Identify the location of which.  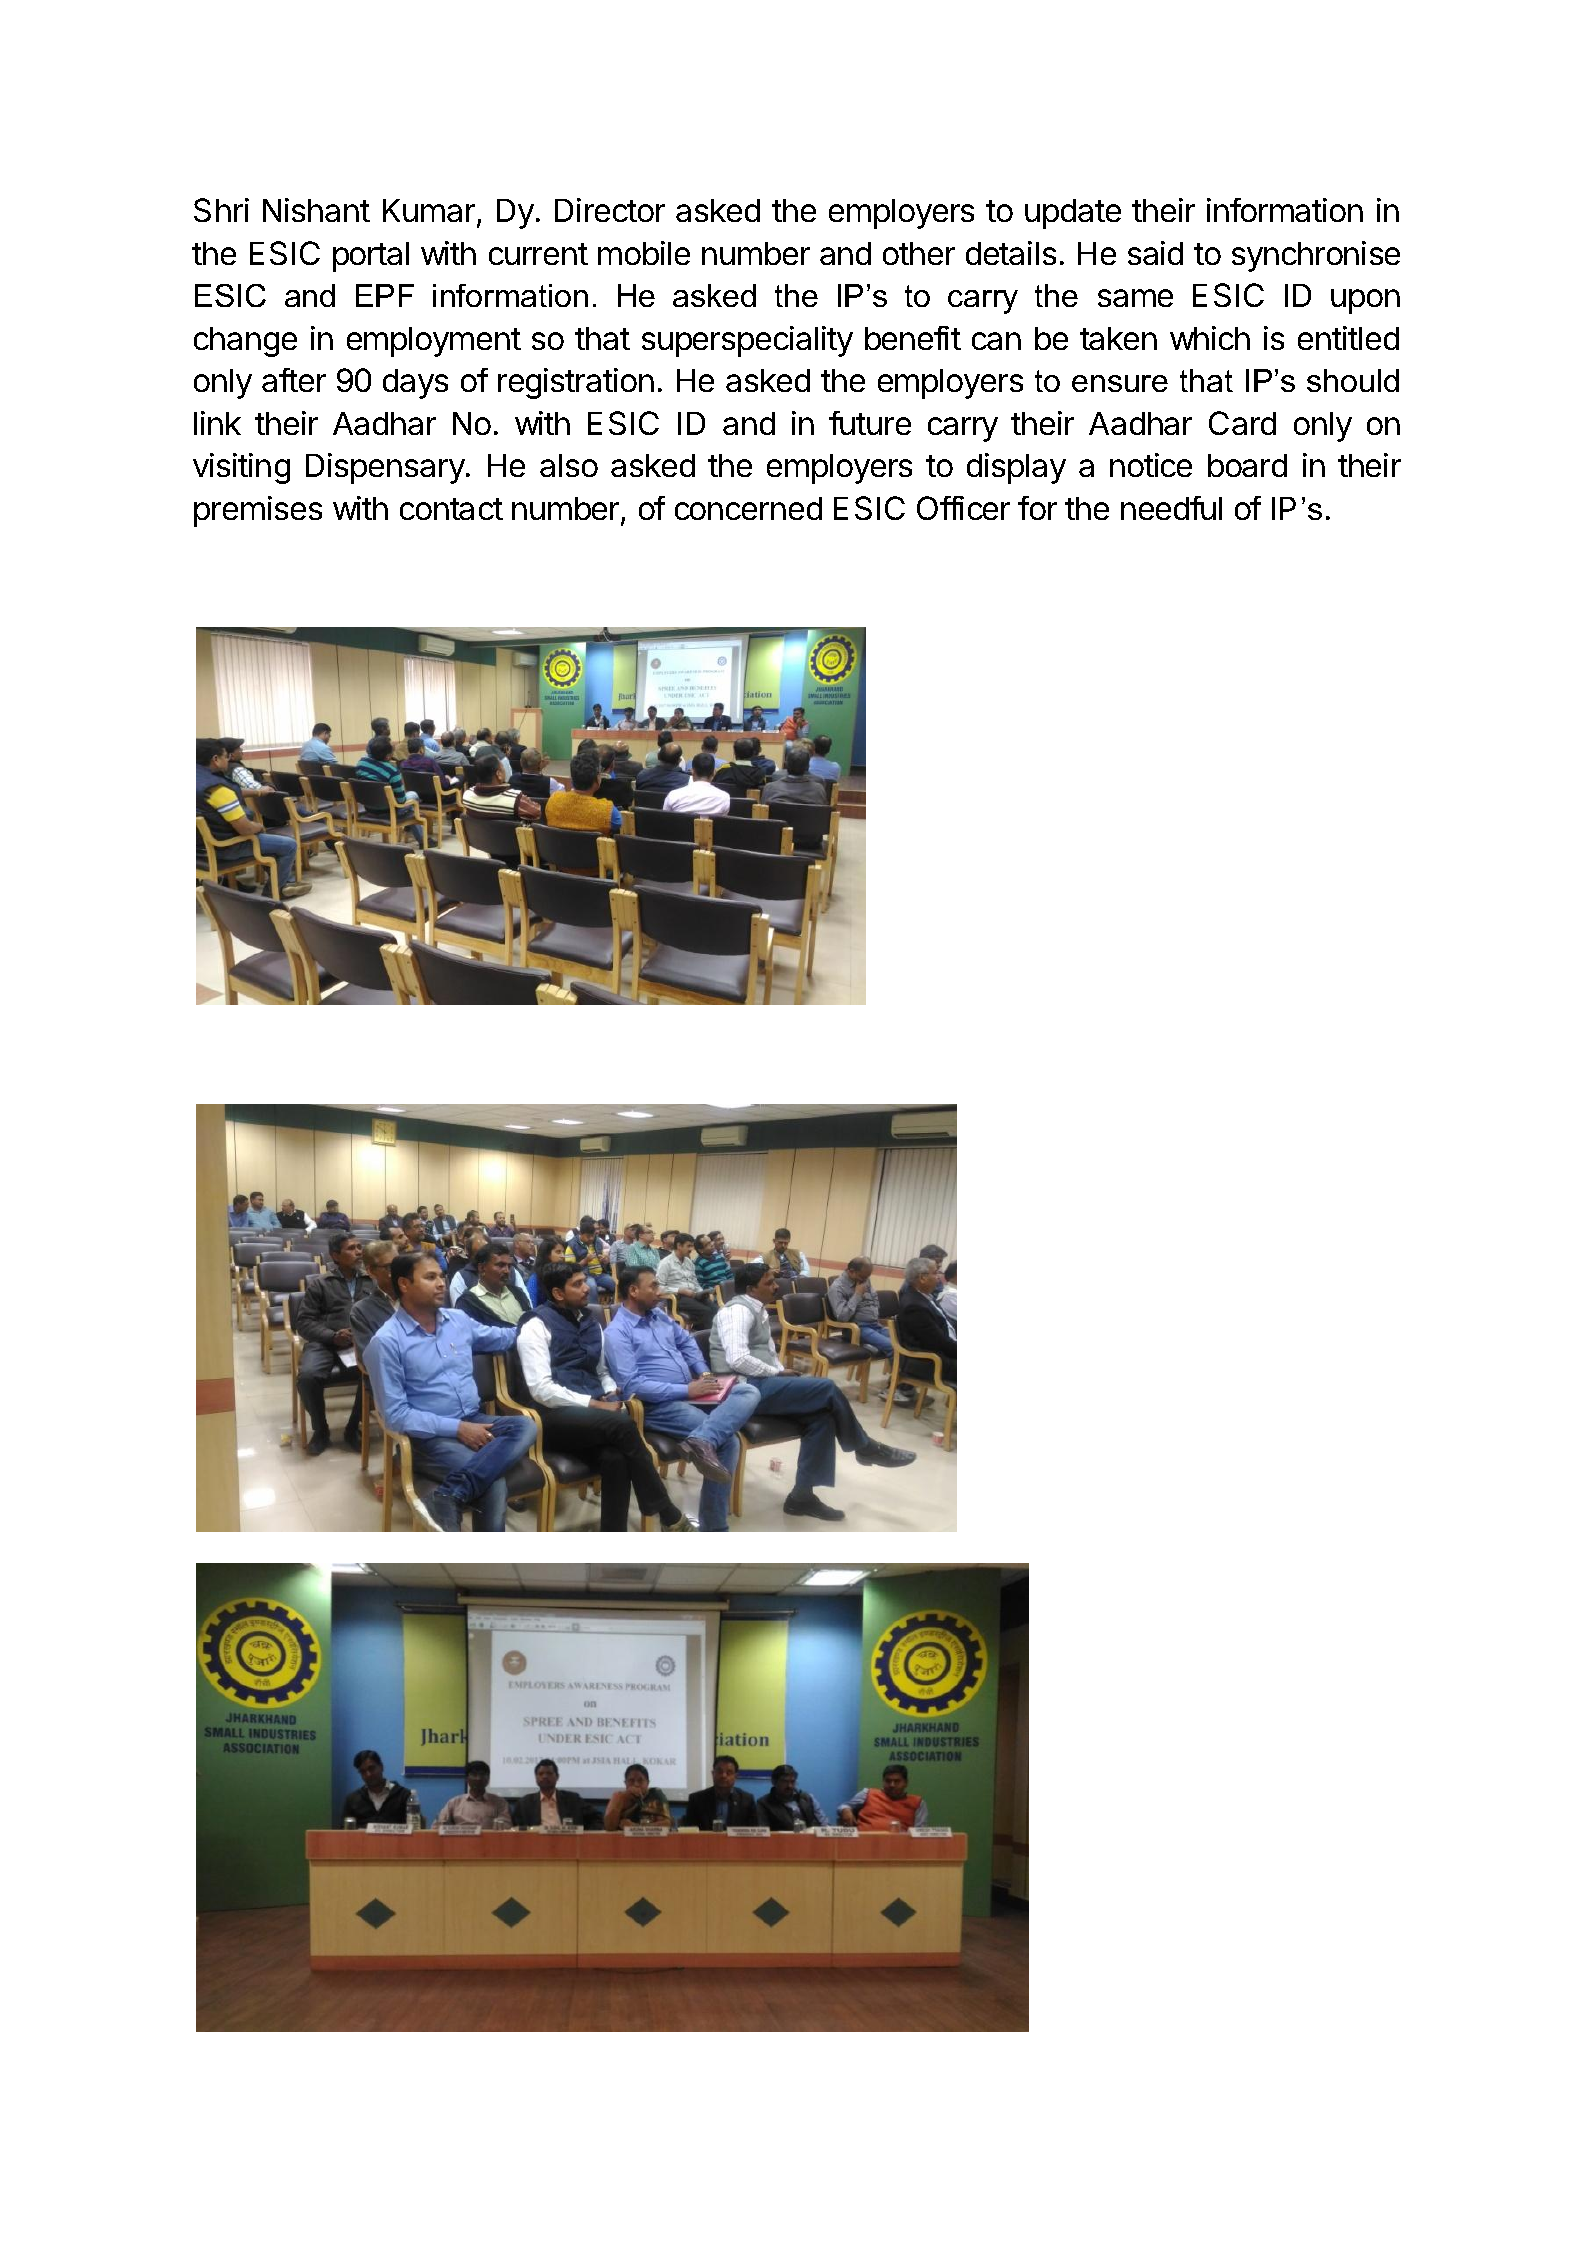
(1210, 338).
